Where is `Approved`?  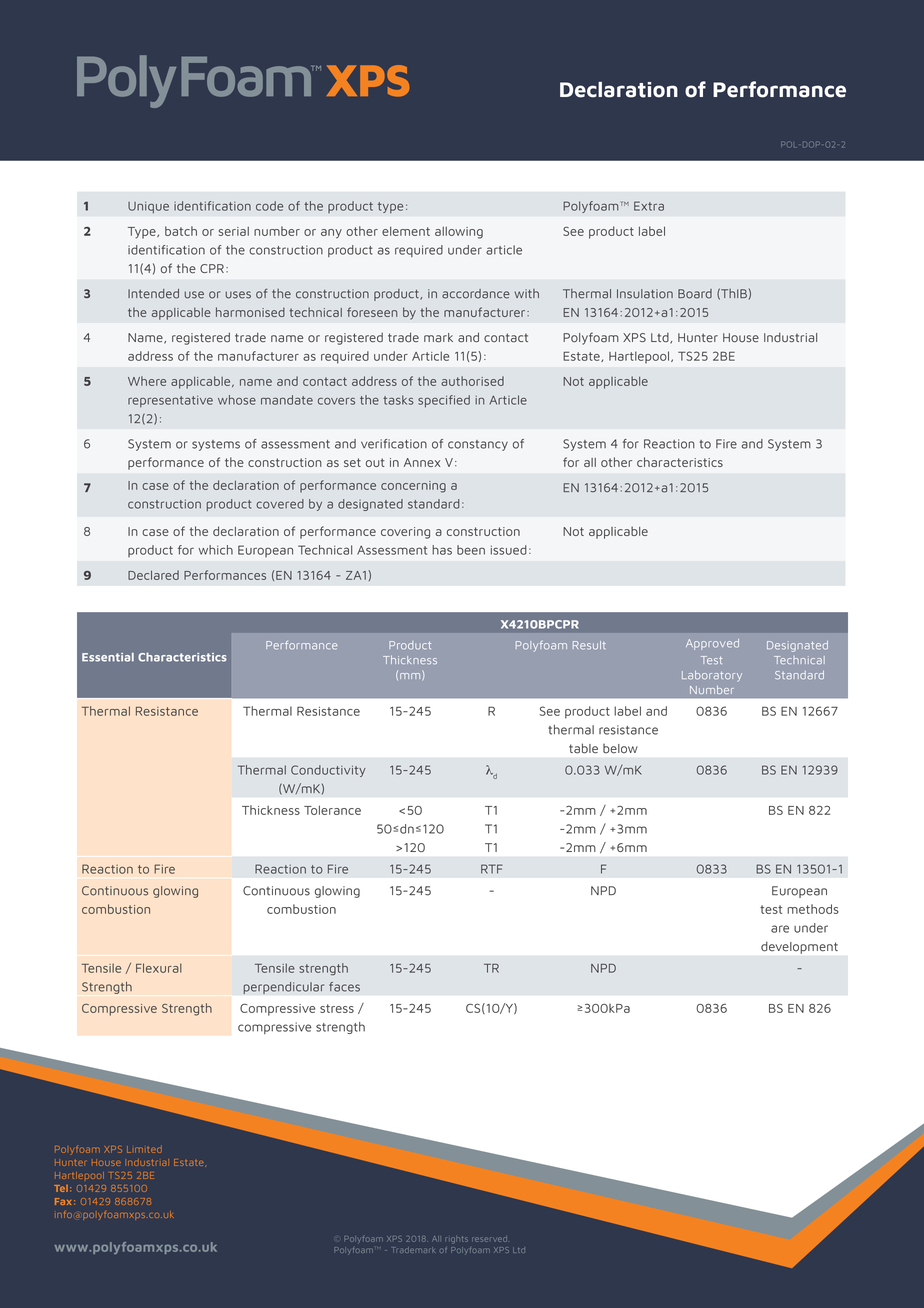 Approved is located at coordinates (712, 644).
